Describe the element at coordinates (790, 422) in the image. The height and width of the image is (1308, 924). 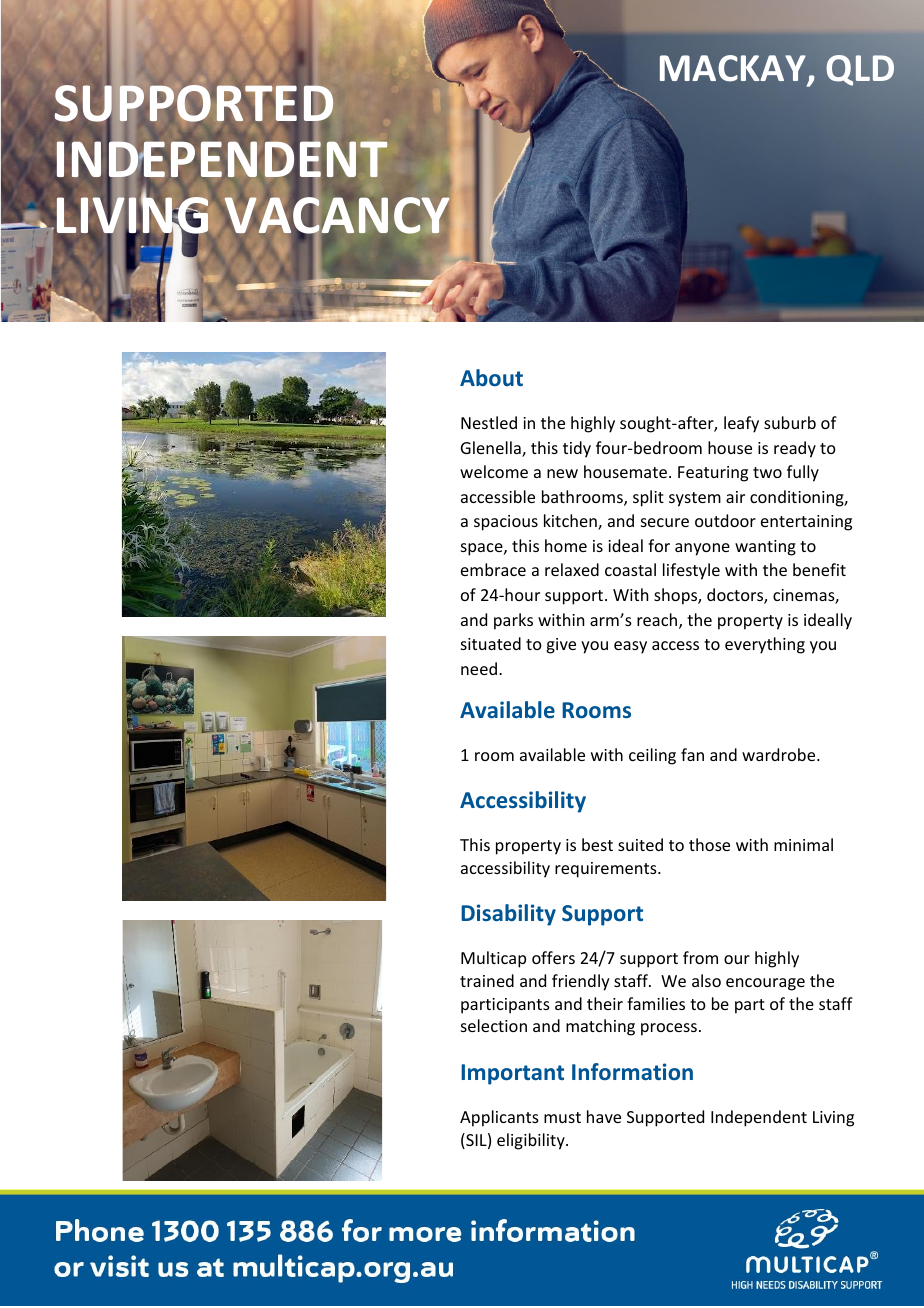
I see `suburb` at that location.
